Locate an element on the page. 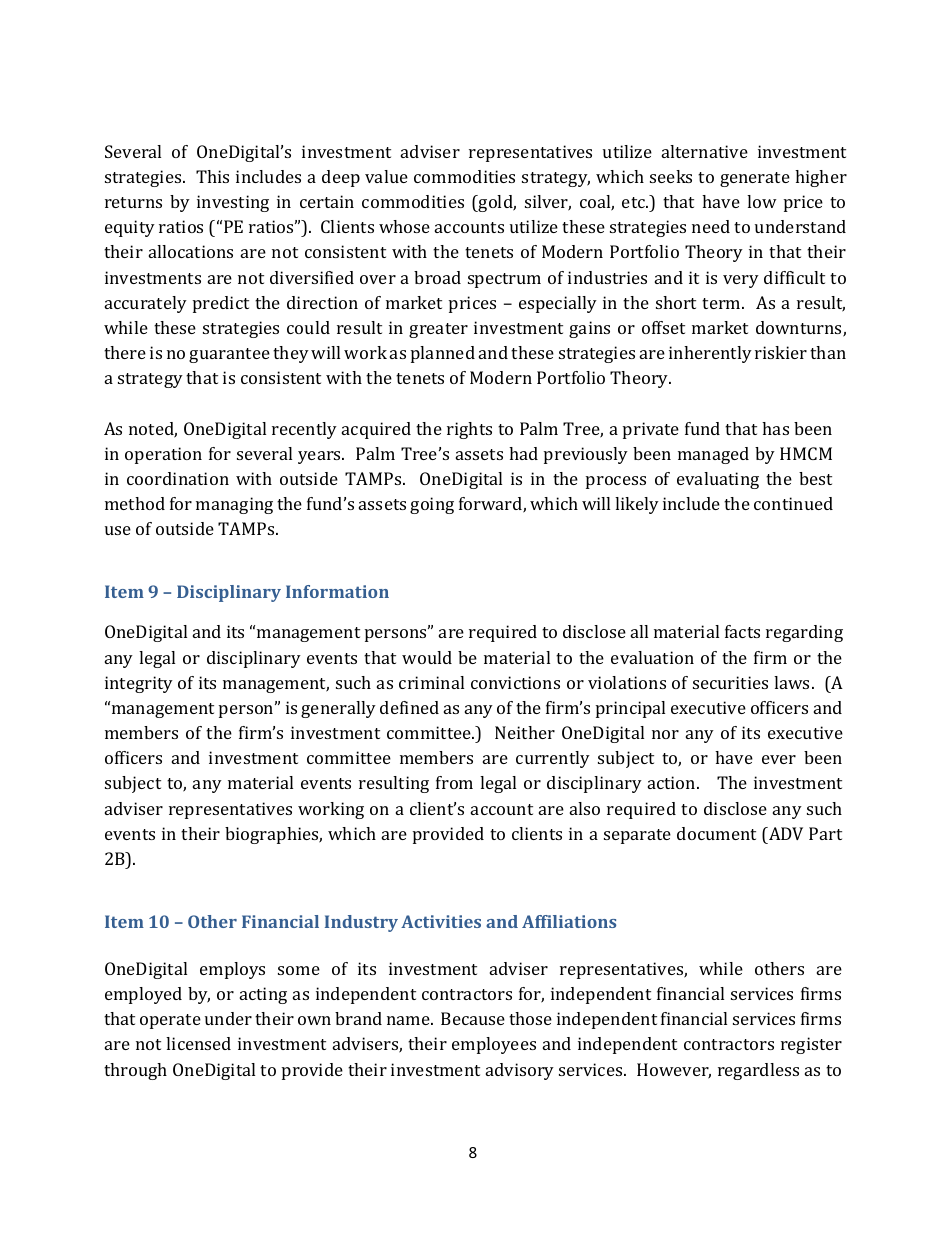 Image resolution: width=952 pixels, height=1233 pixels. integrity is located at coordinates (139, 684).
